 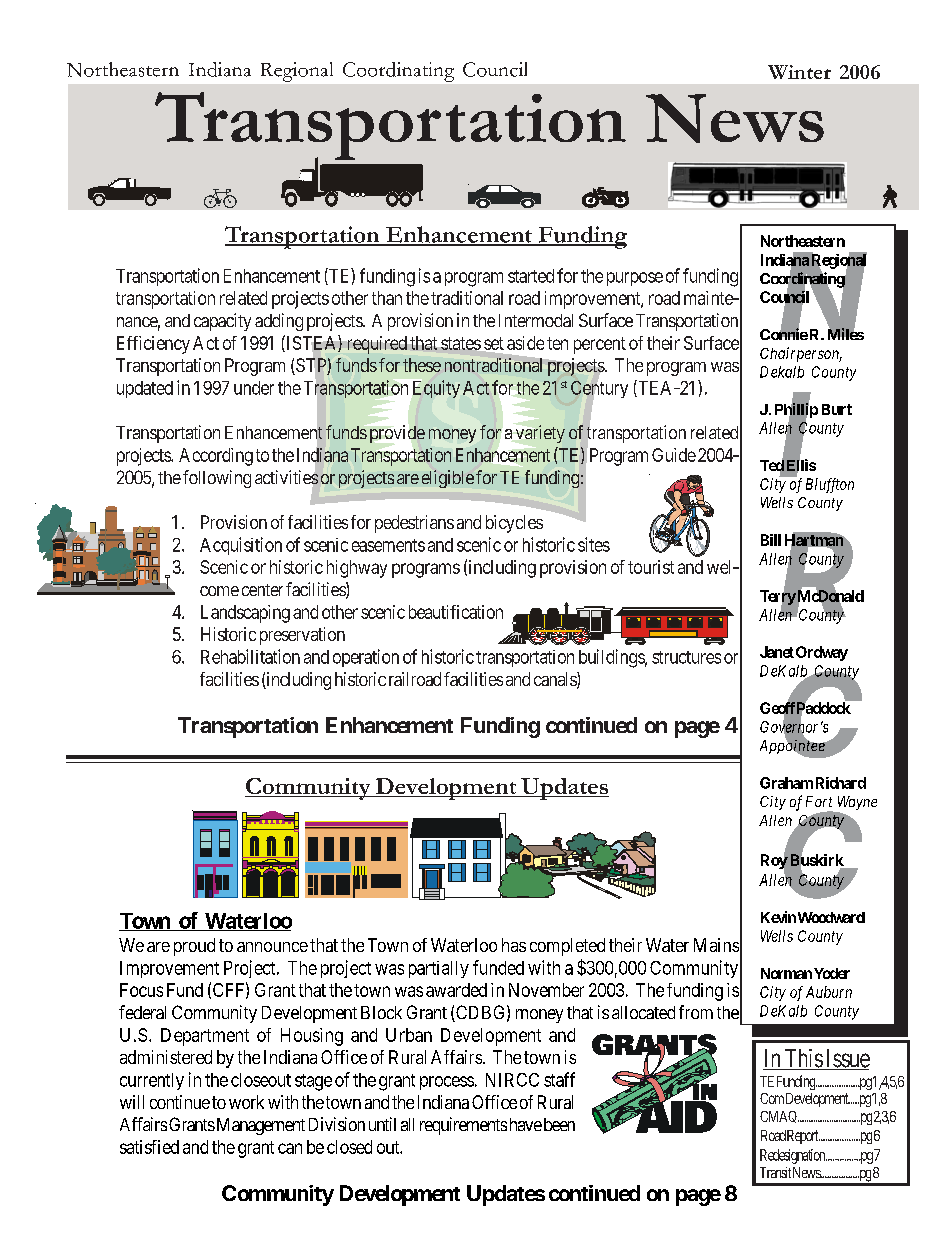 I want to click on Transit, so click(x=775, y=1172).
